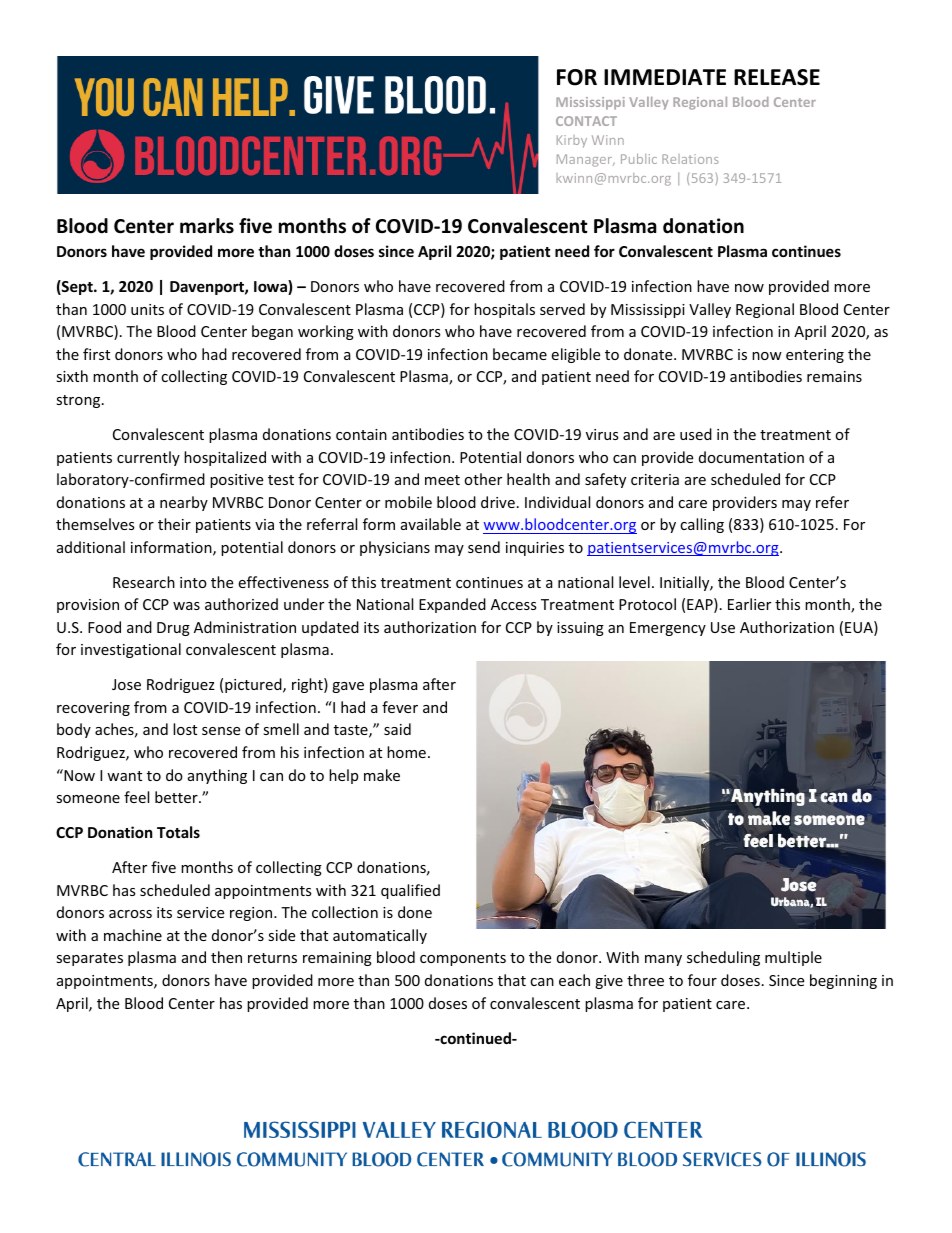 The width and height of the document is (952, 1233). What do you see at coordinates (174, 524) in the document?
I see `their` at bounding box center [174, 524].
